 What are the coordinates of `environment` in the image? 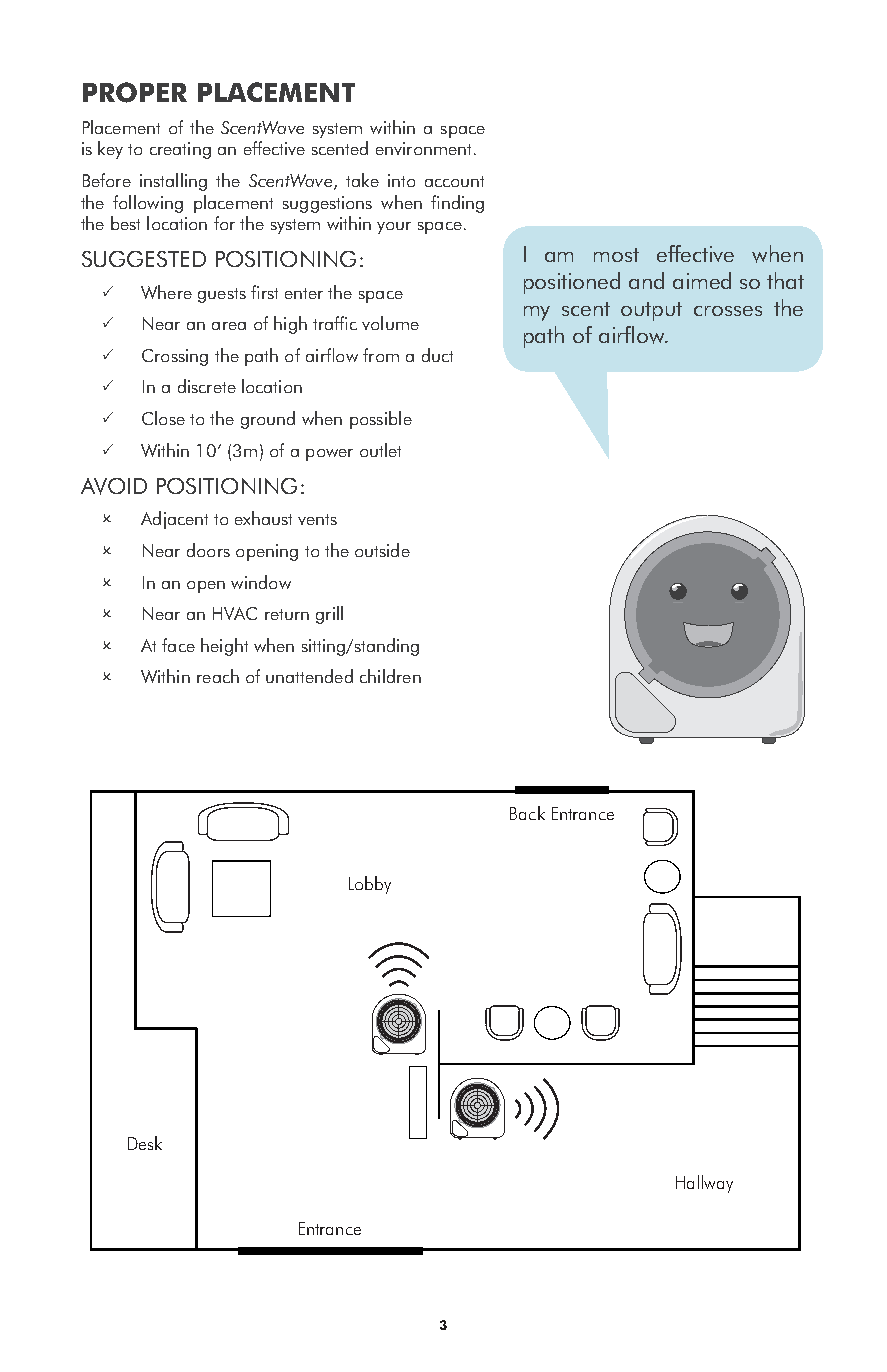 It's located at (423, 148).
